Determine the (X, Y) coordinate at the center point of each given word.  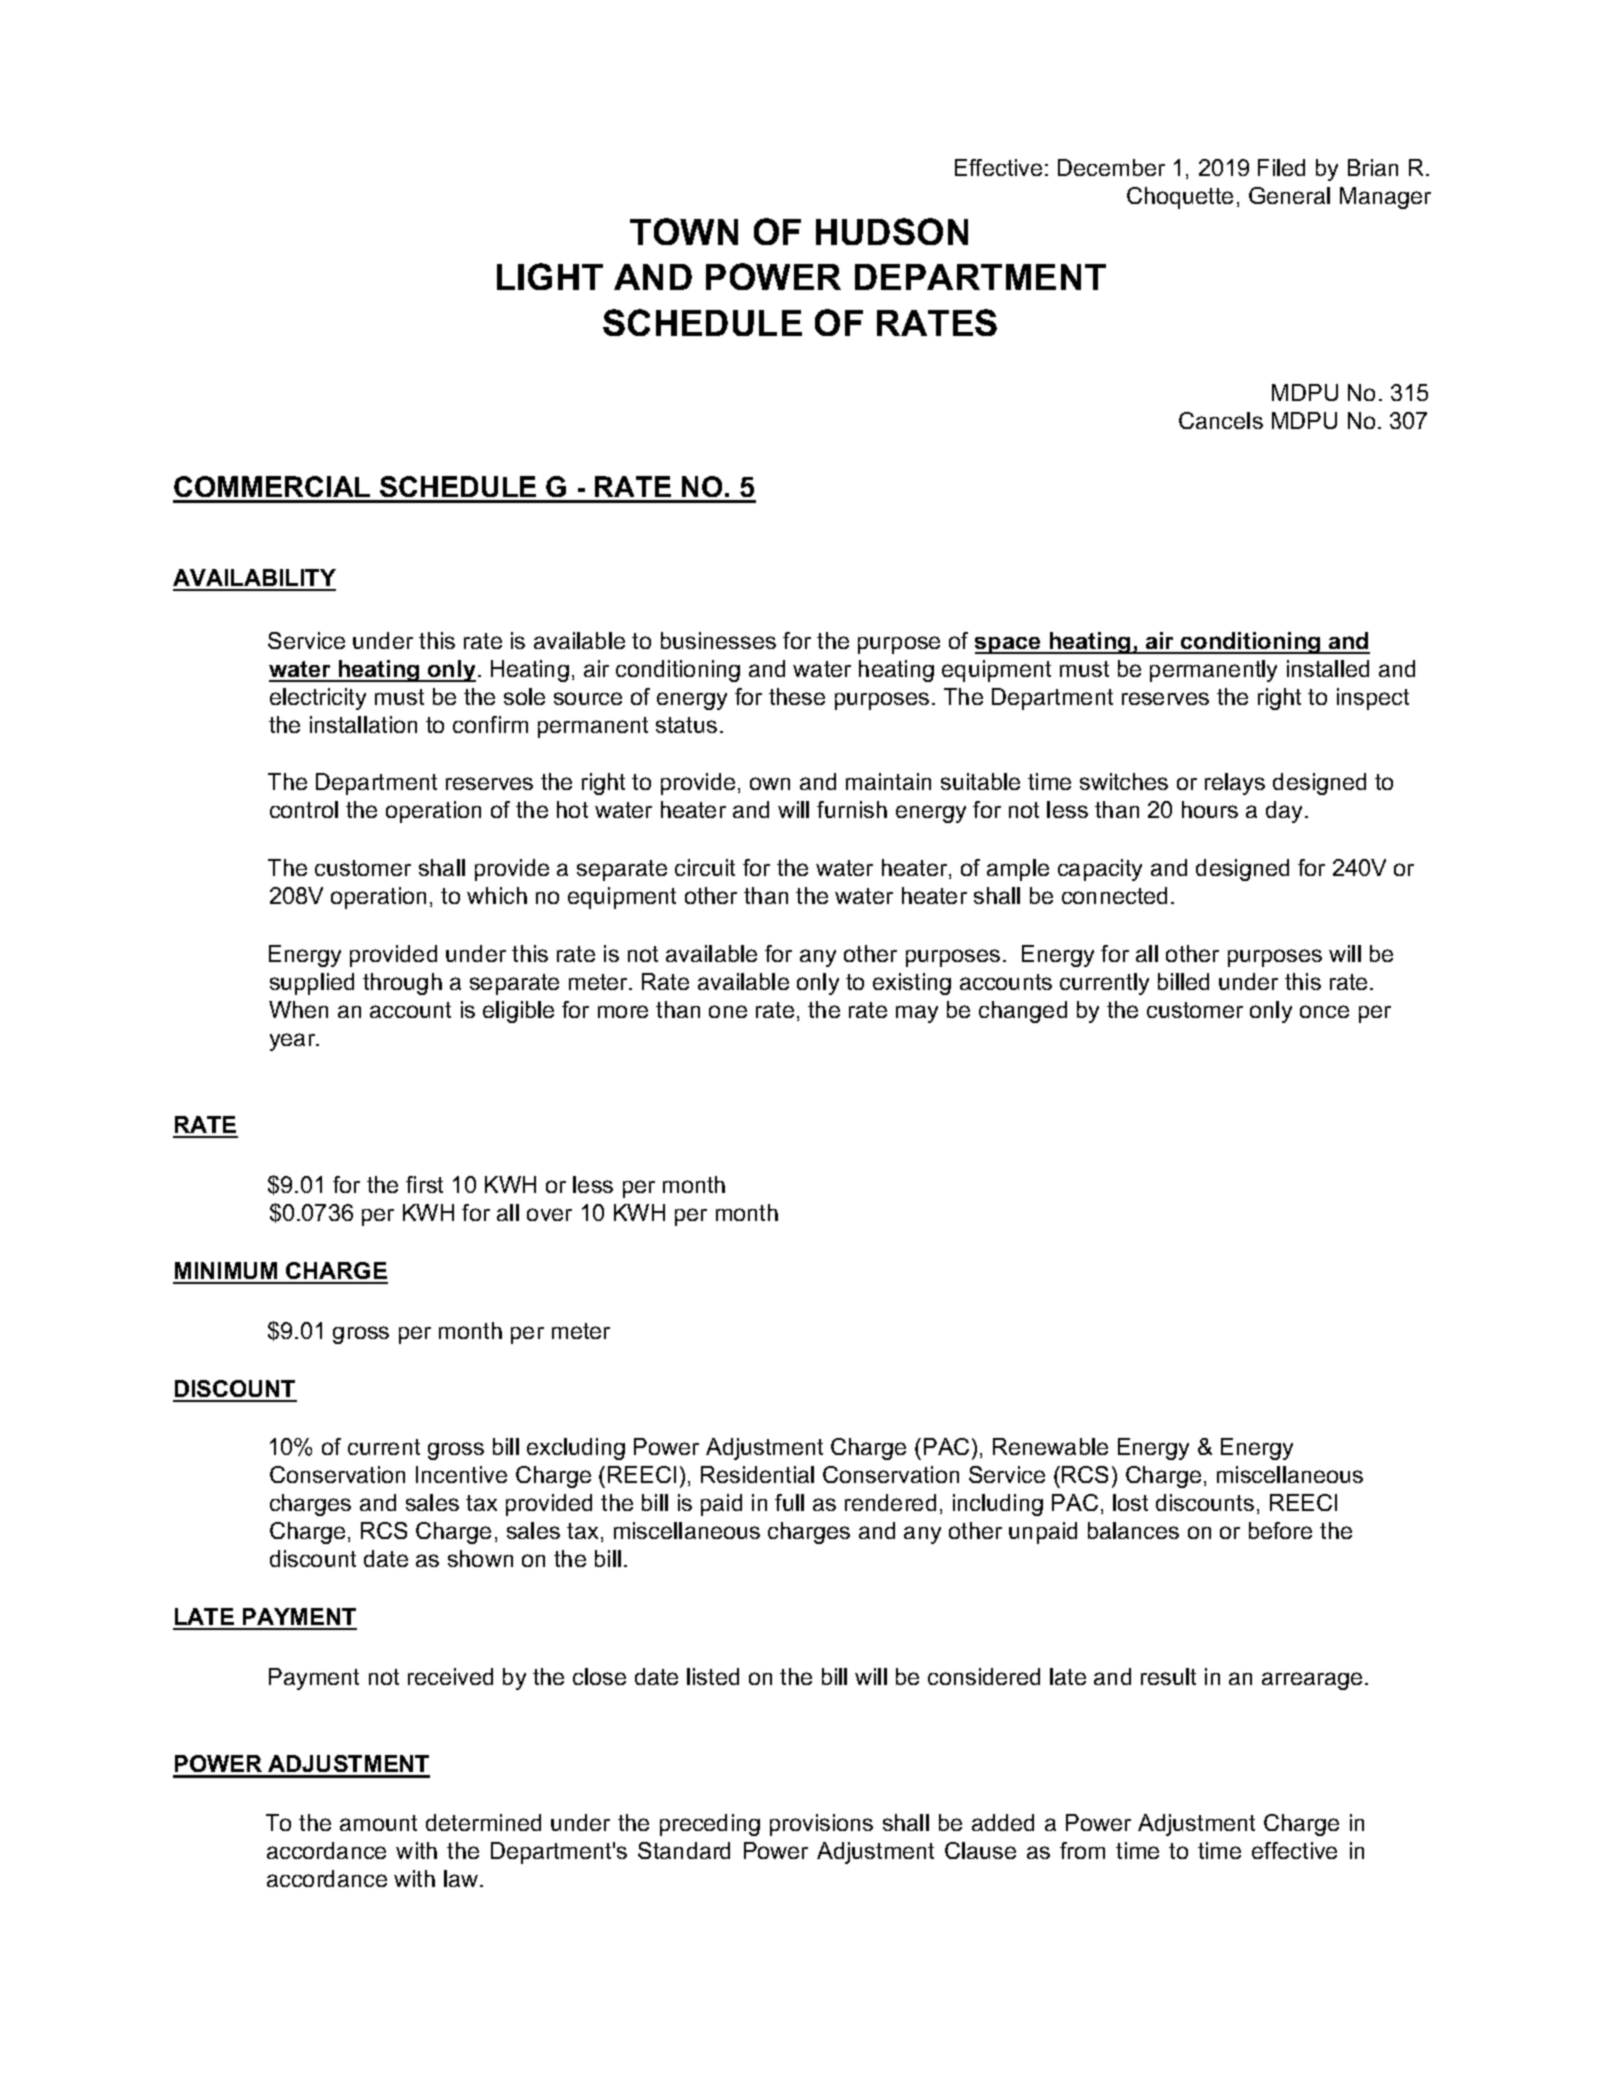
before (1280, 1530)
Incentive (461, 1474)
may (917, 1014)
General (1289, 195)
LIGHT (550, 276)
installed (1328, 668)
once (1324, 1011)
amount (378, 1823)
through (402, 984)
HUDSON (892, 231)
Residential (757, 1474)
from (1082, 1850)
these (797, 696)
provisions (821, 1825)
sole (524, 696)
